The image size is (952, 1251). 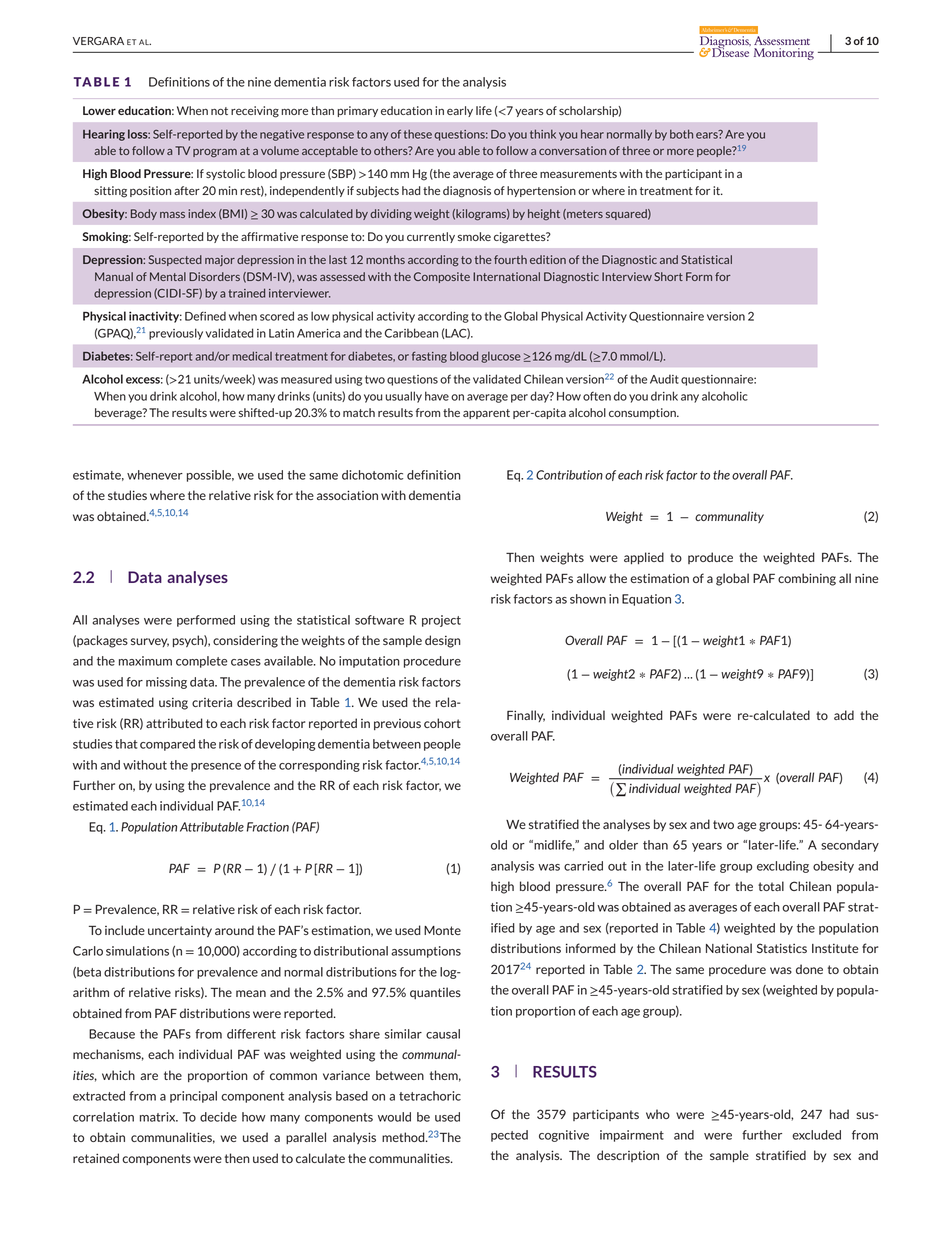 I want to click on not, so click(x=219, y=111).
